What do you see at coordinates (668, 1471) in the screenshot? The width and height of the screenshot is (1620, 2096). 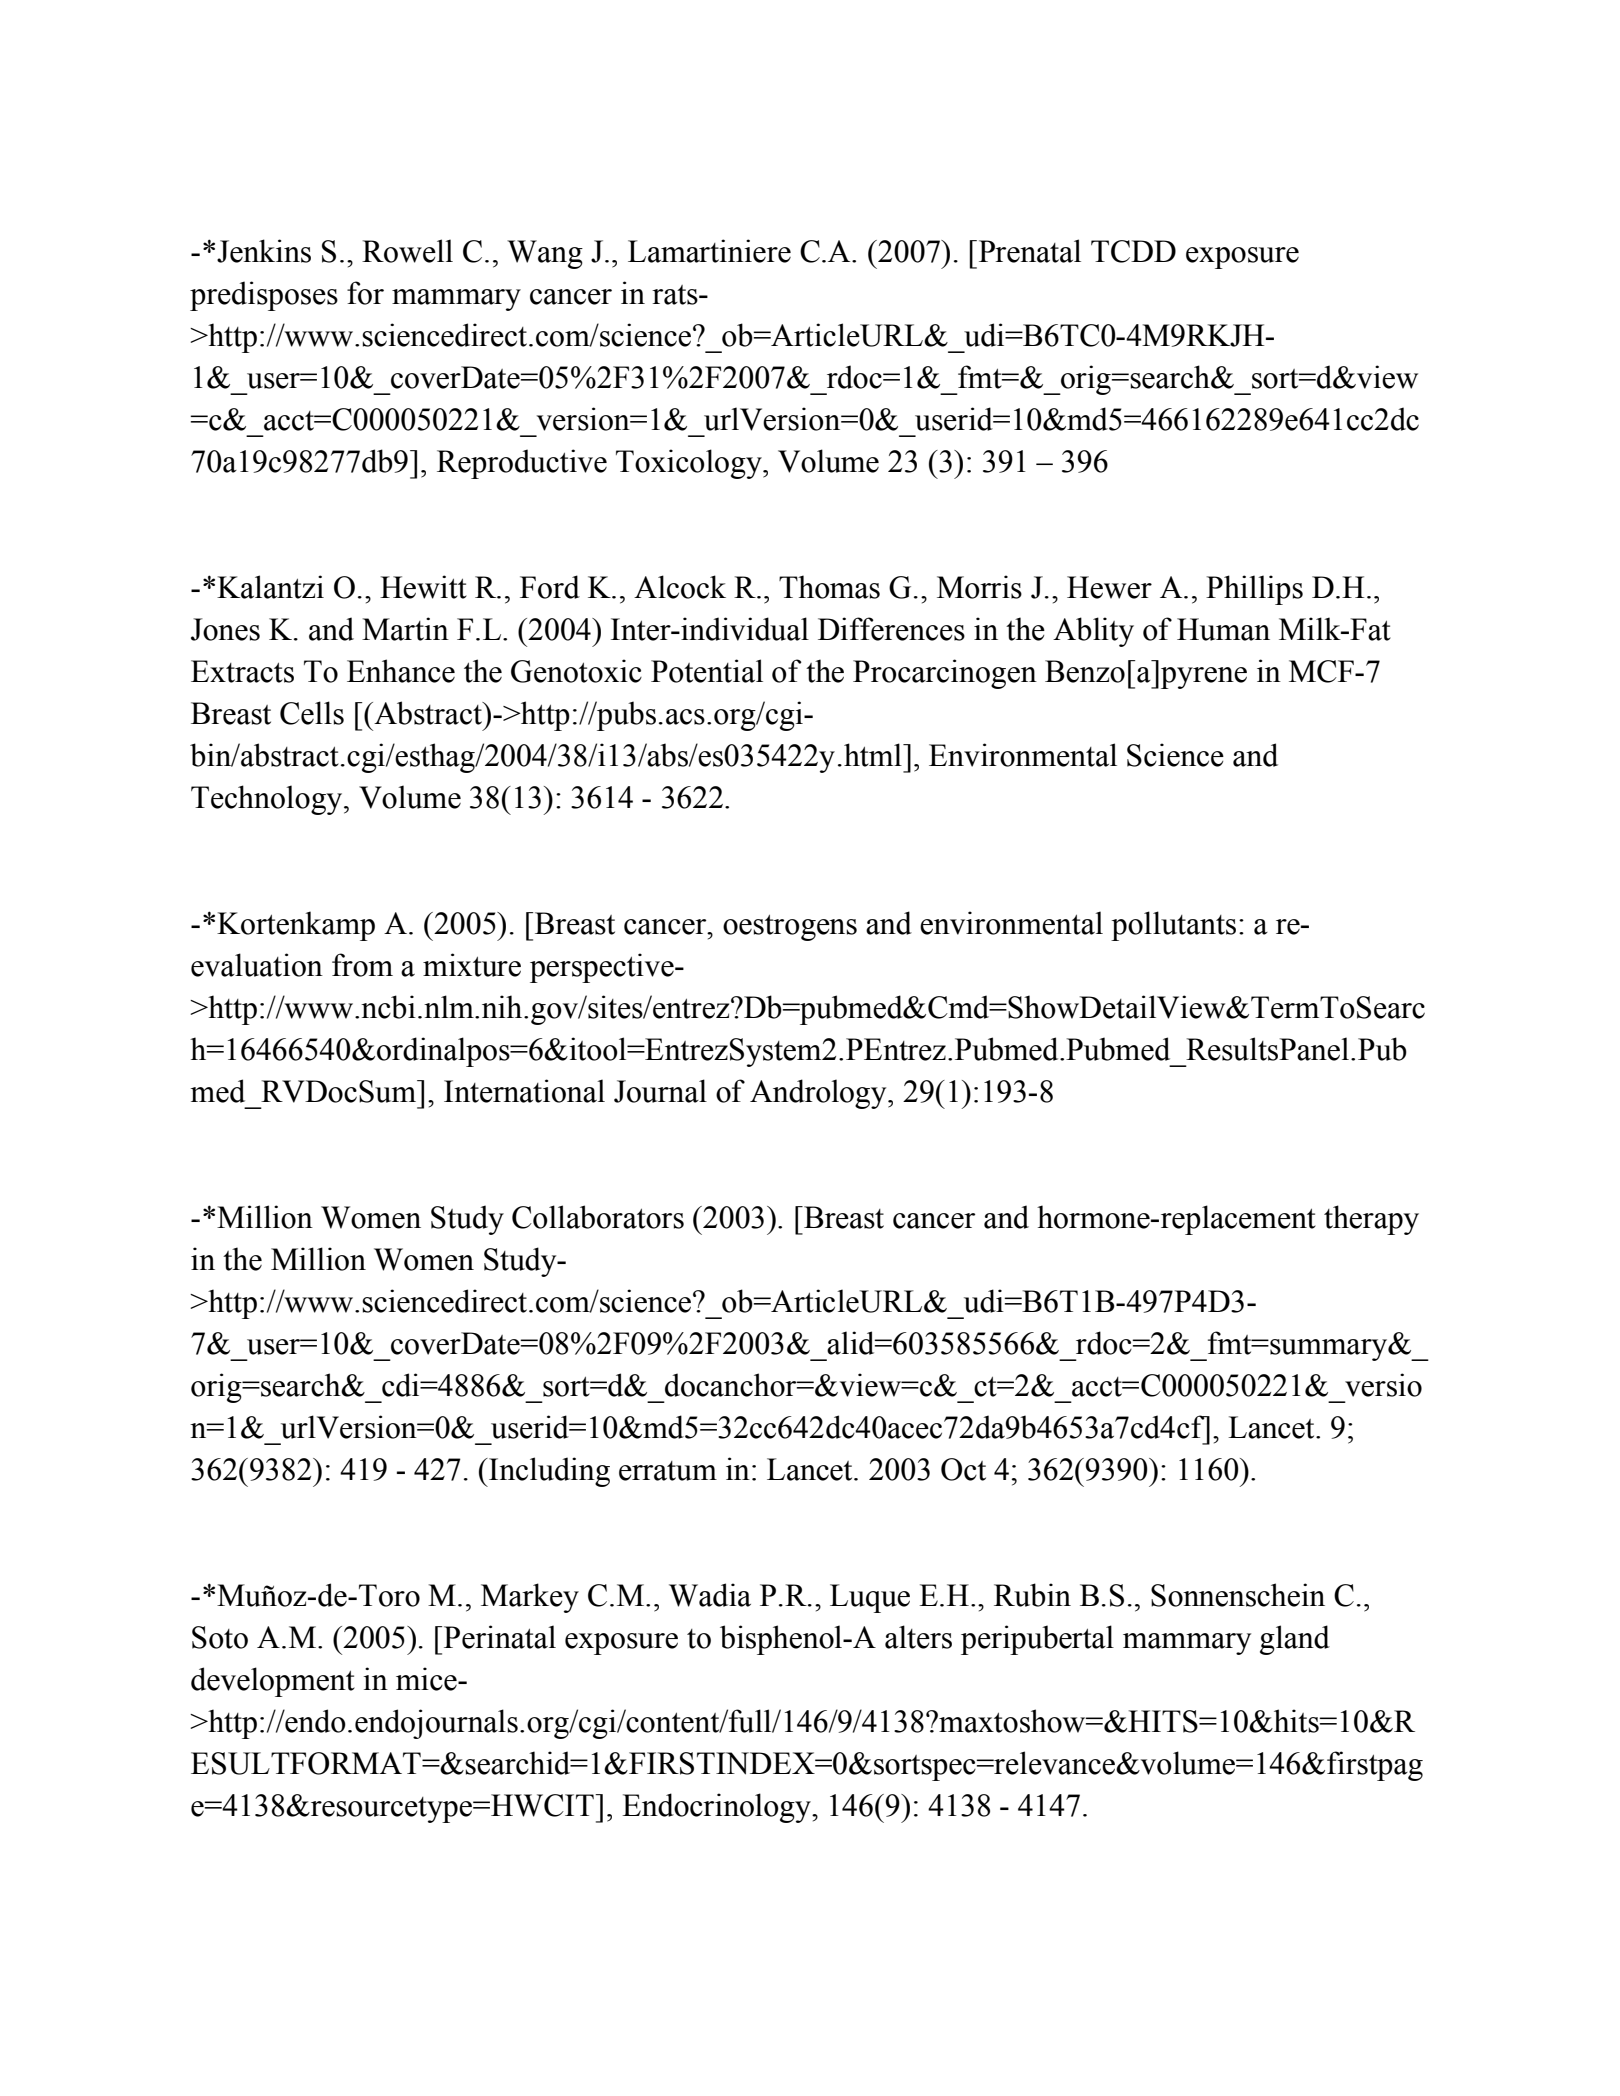 I see `erratum` at bounding box center [668, 1471].
